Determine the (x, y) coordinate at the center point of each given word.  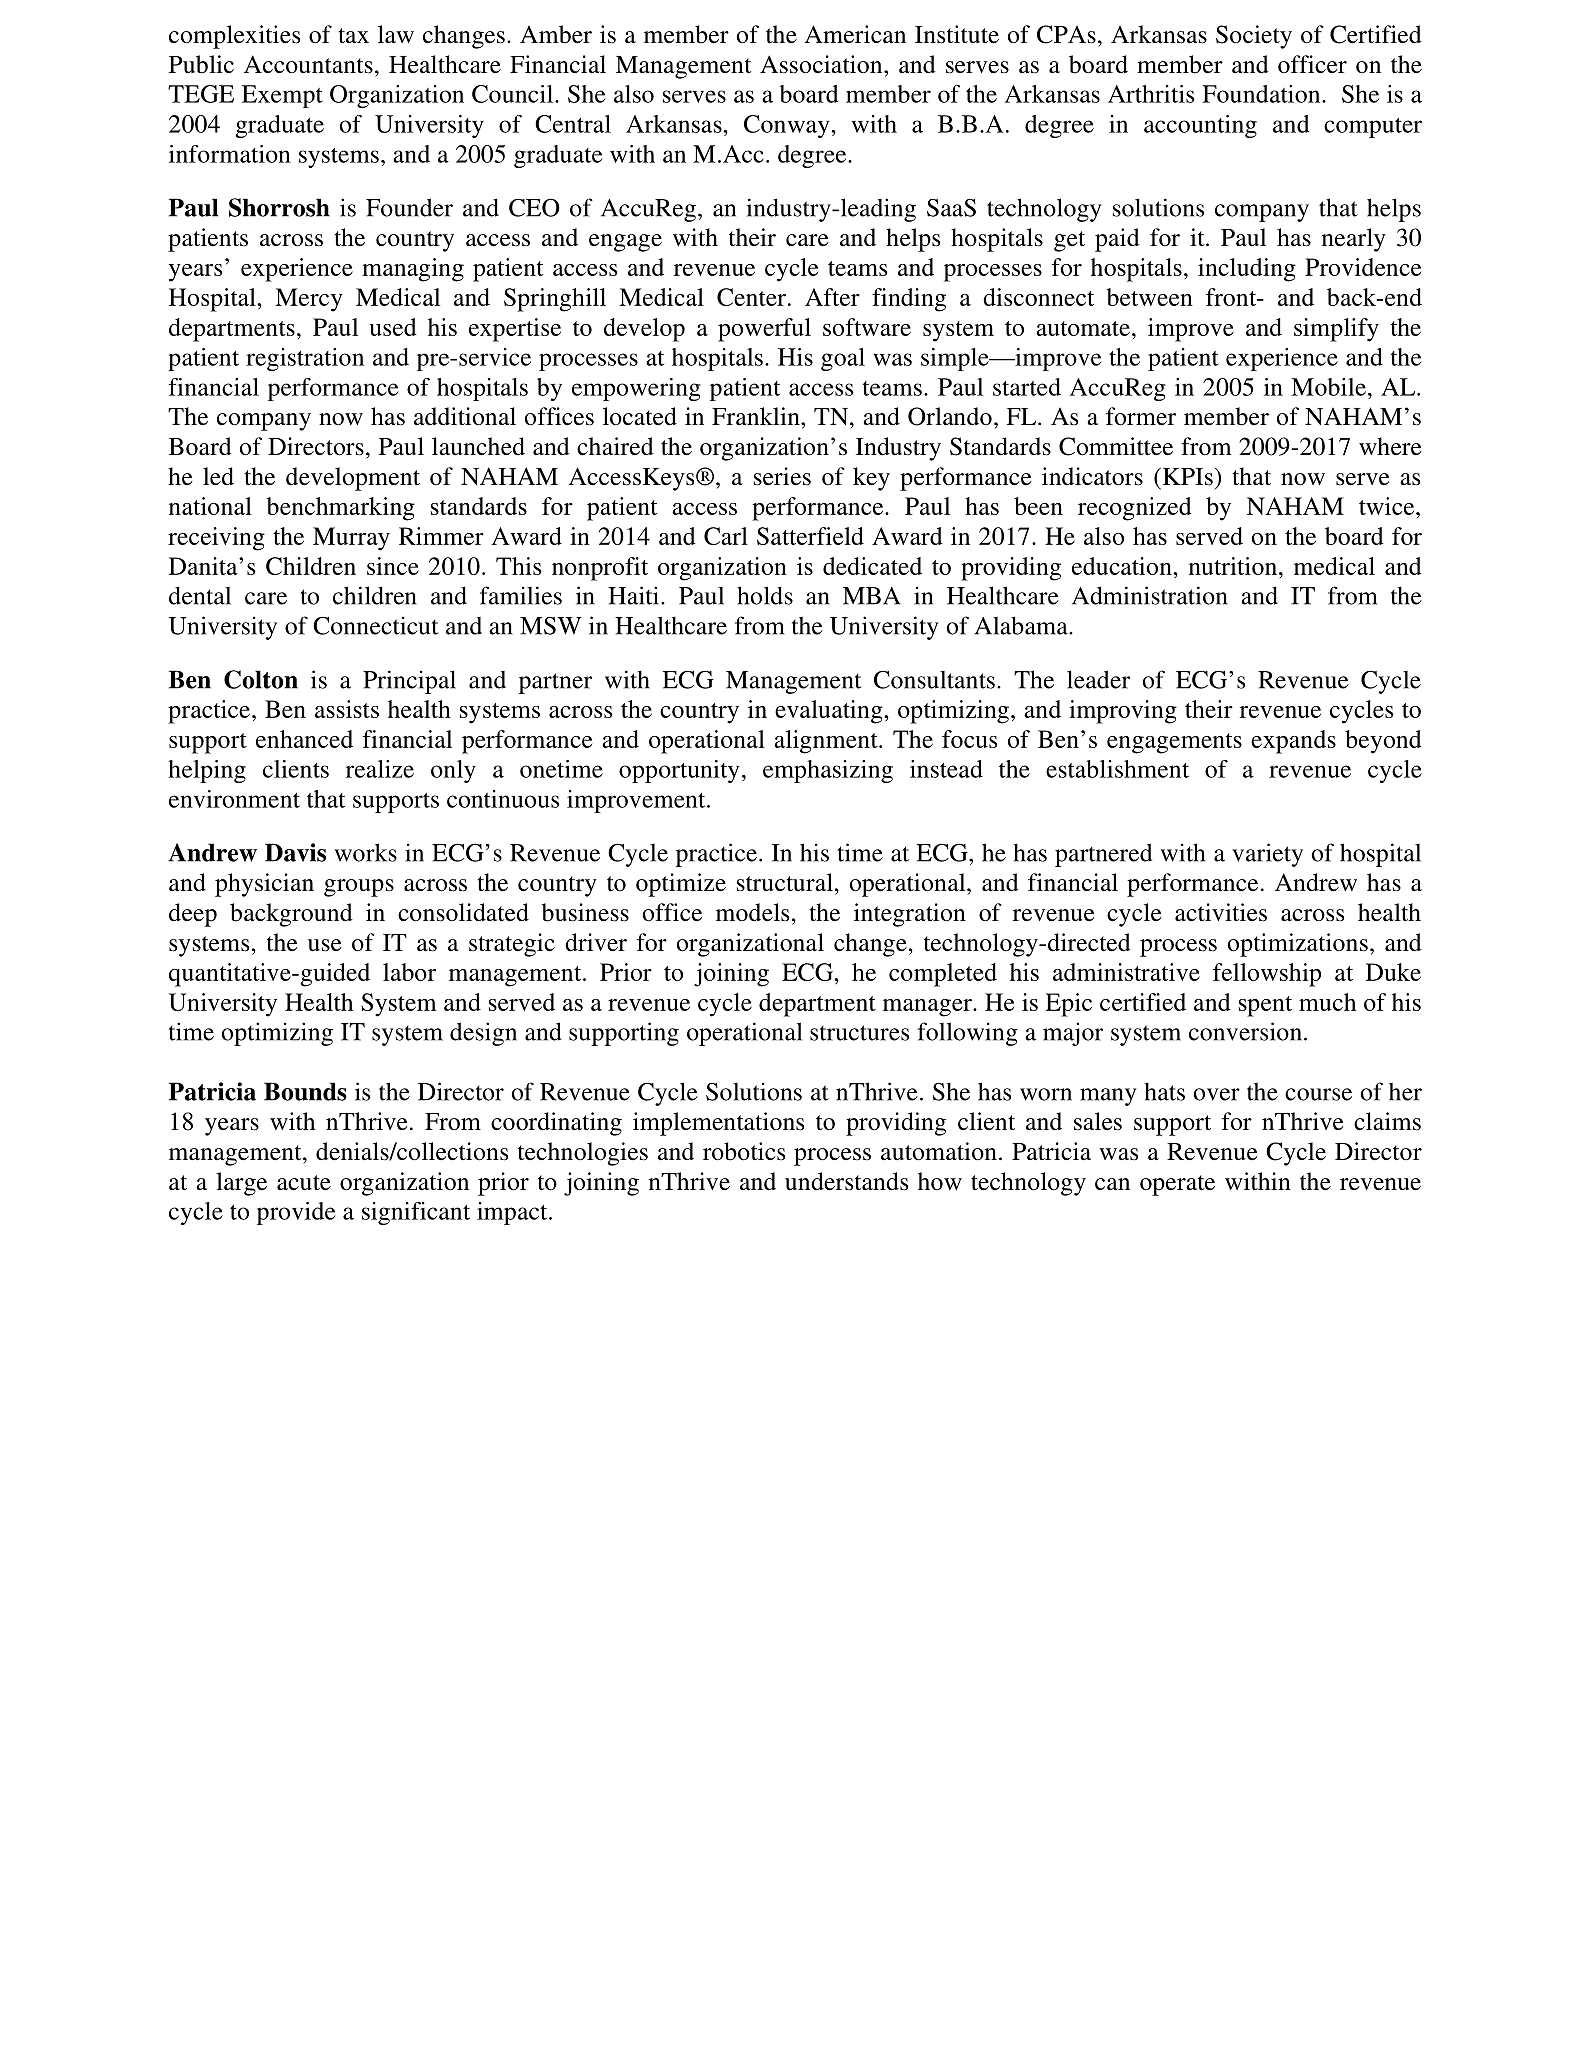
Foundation (1262, 94)
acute (304, 1183)
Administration (1150, 595)
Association (822, 64)
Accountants (308, 64)
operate (1177, 1185)
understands (846, 1181)
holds (765, 595)
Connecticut (376, 625)
